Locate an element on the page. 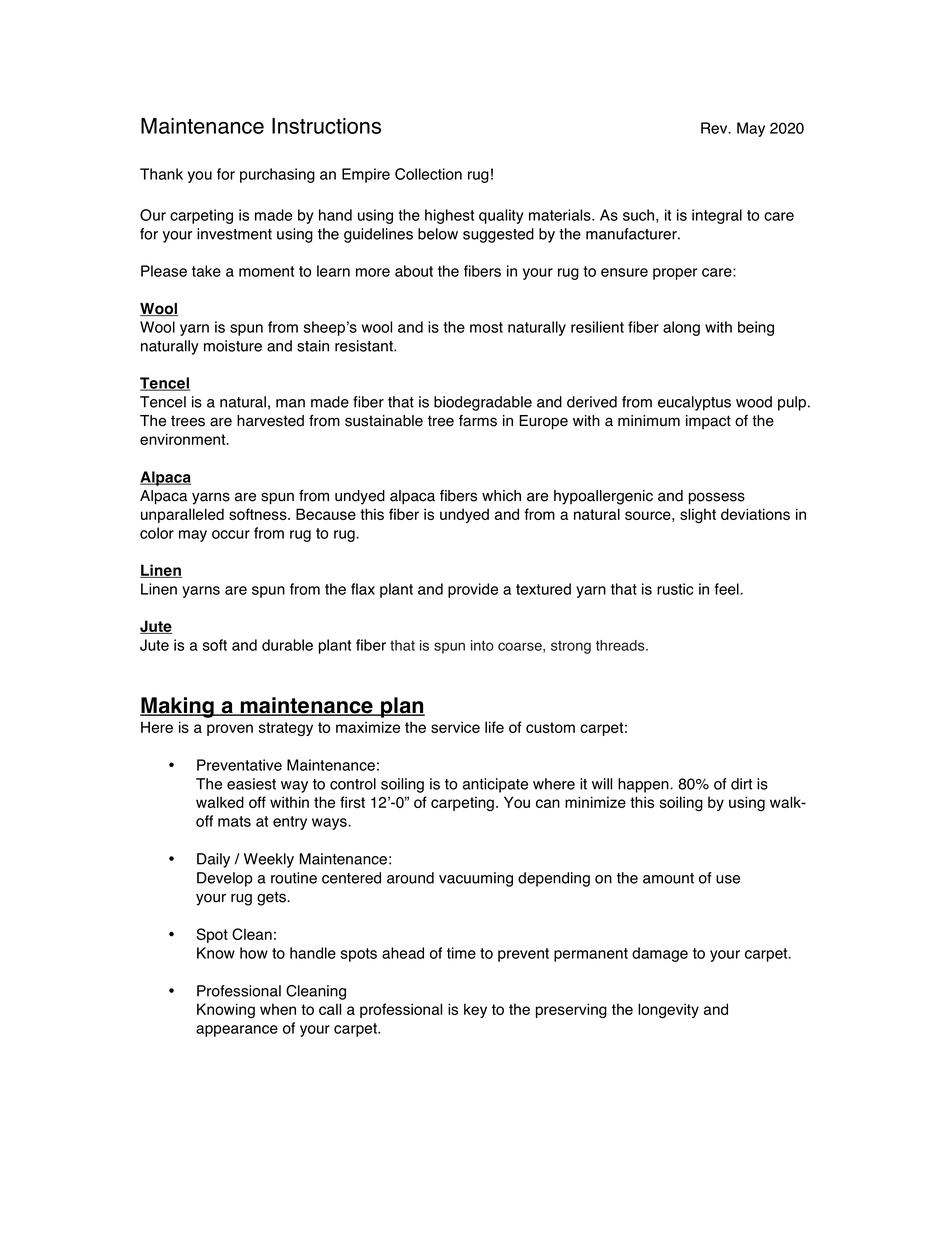  easiest is located at coordinates (251, 784).
